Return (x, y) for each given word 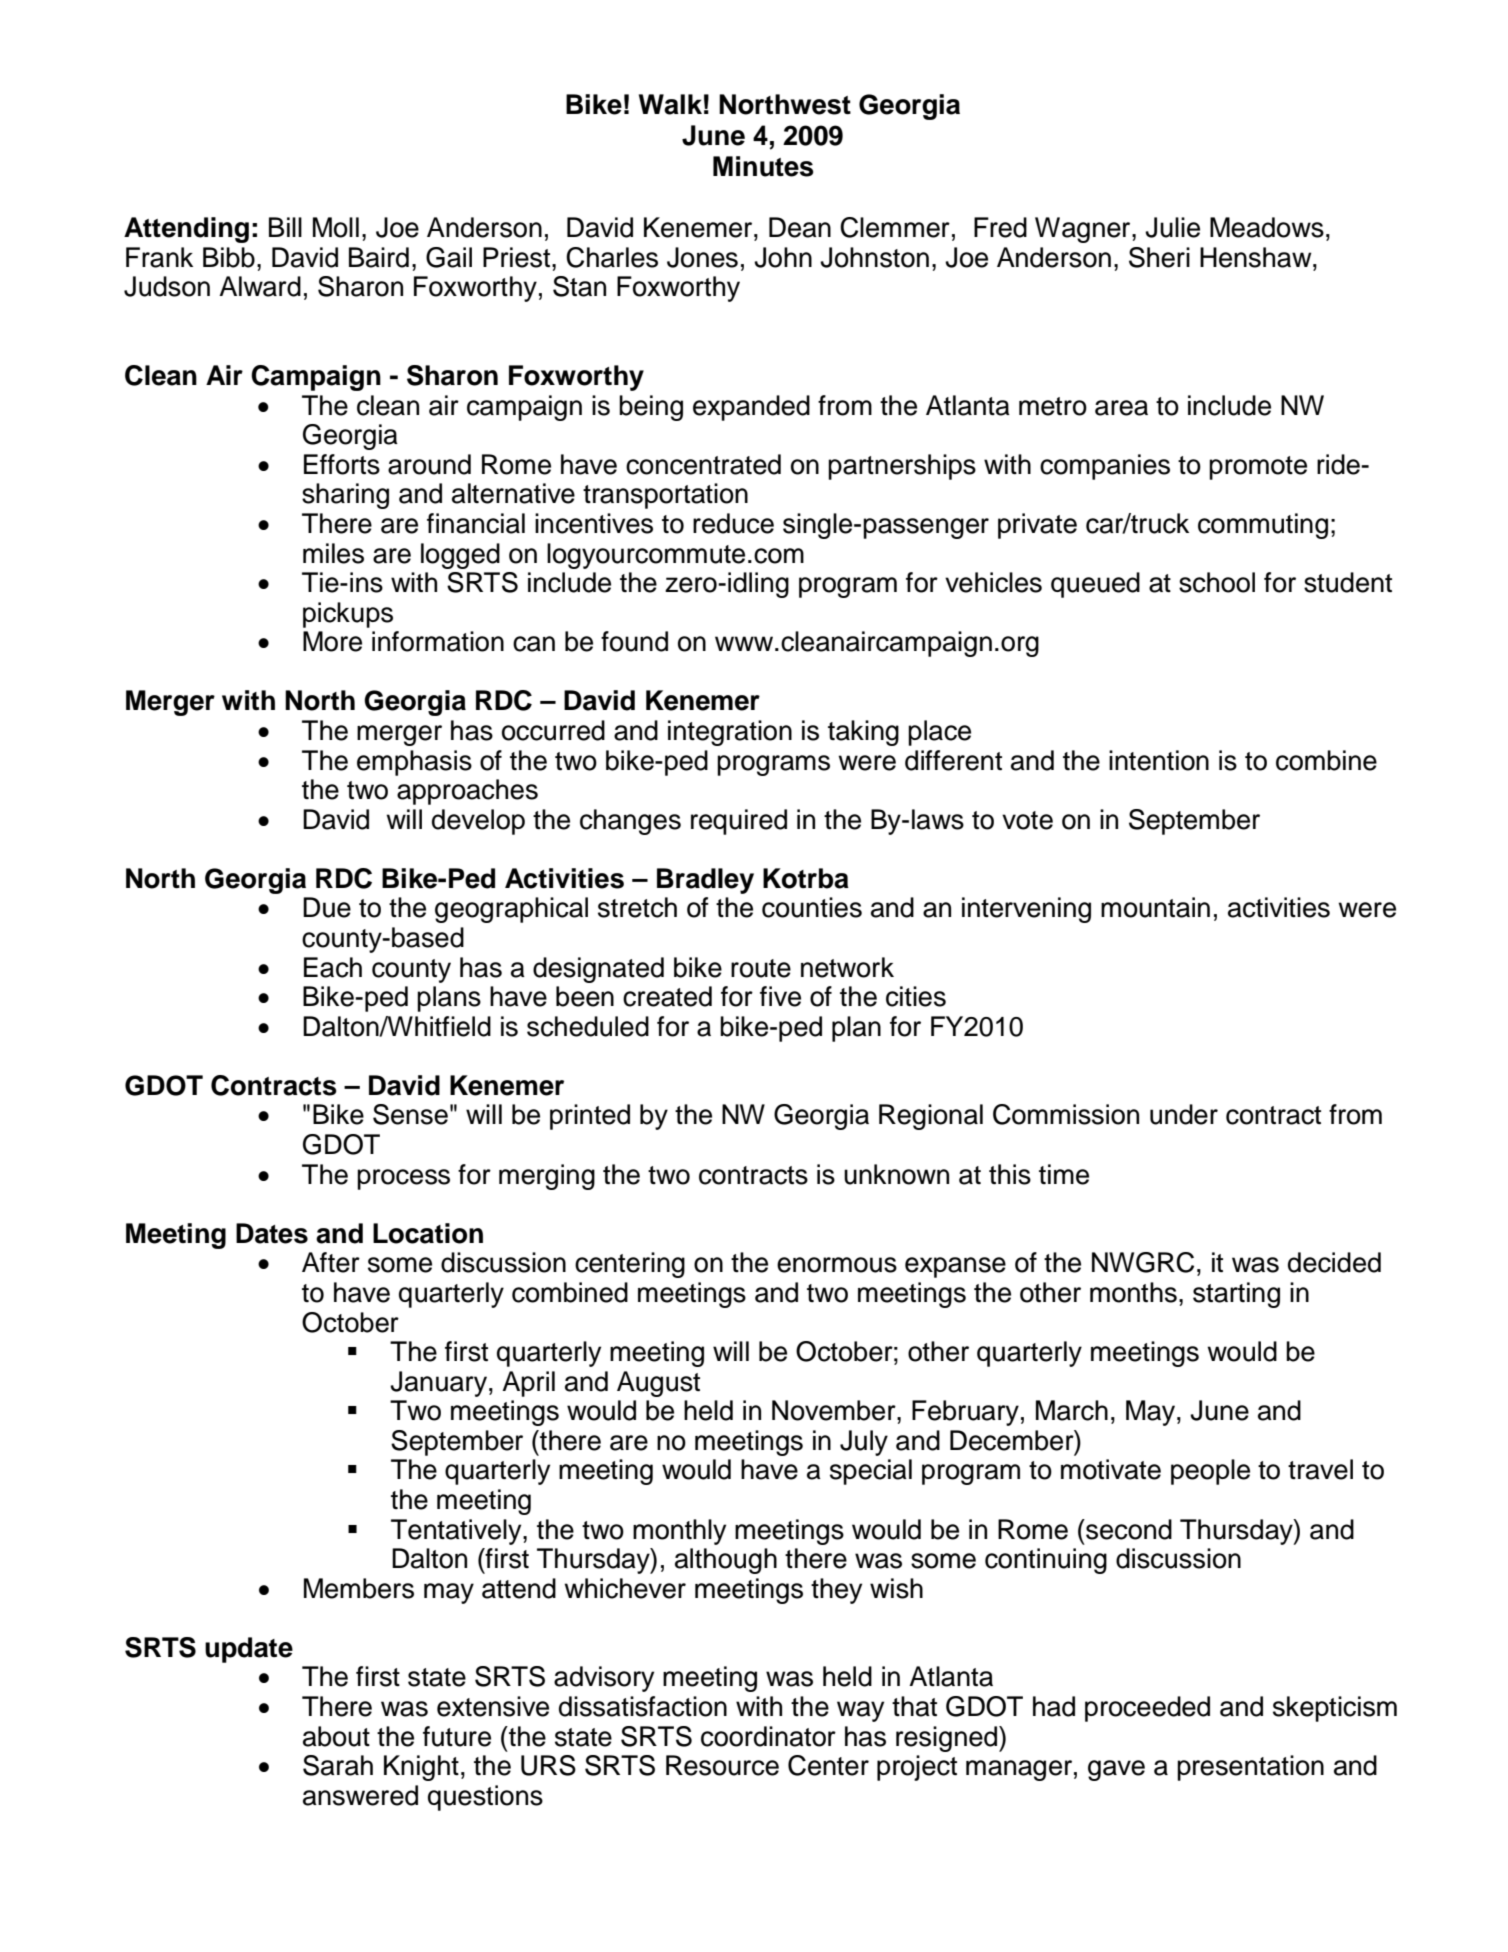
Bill (285, 227)
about (336, 1736)
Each (333, 967)
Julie (1172, 227)
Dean (800, 227)
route (761, 968)
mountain (1155, 907)
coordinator (768, 1736)
